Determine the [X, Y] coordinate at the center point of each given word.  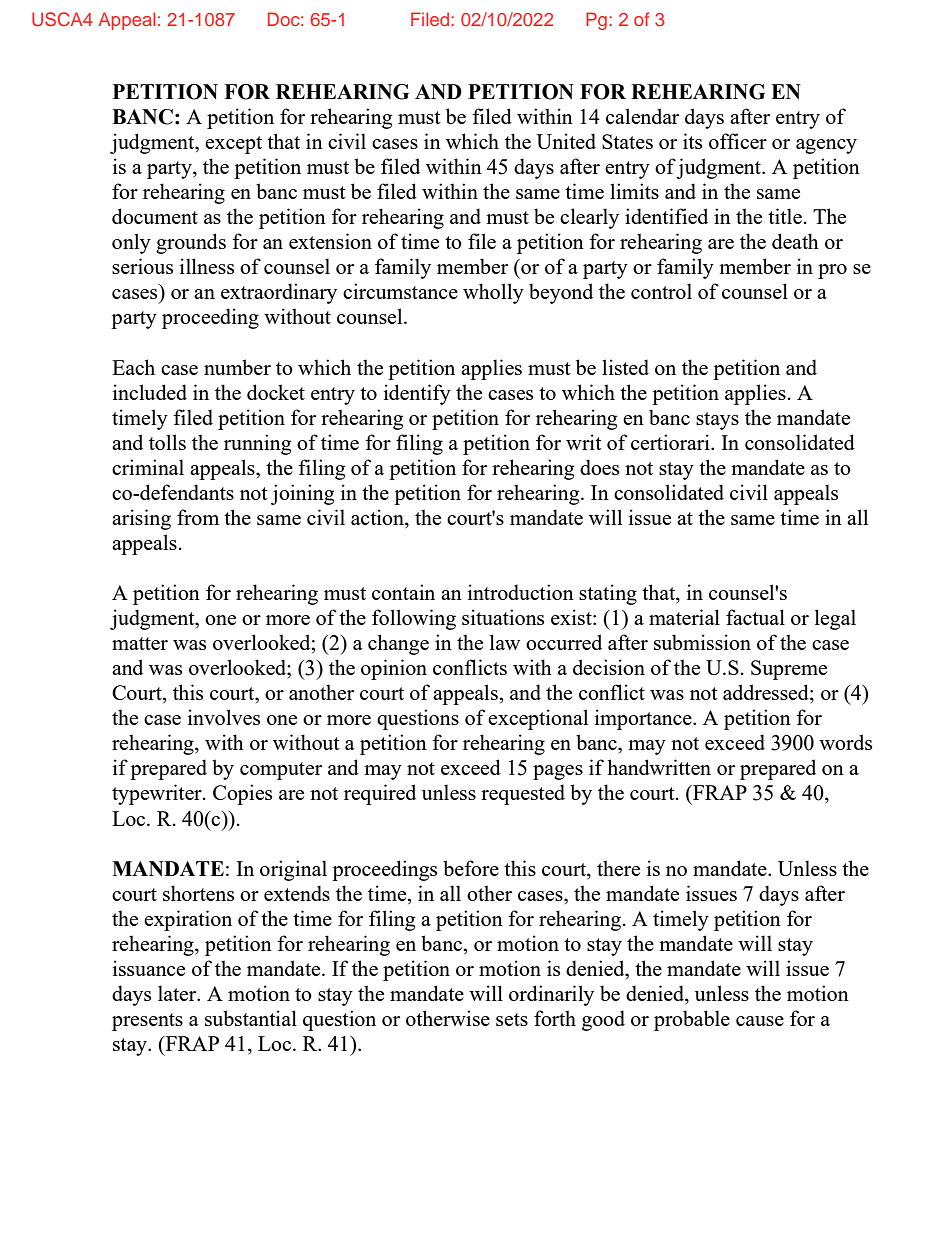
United [566, 141]
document [155, 216]
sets [512, 1019]
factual [755, 617]
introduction [521, 592]
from [198, 517]
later [178, 993]
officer [738, 141]
